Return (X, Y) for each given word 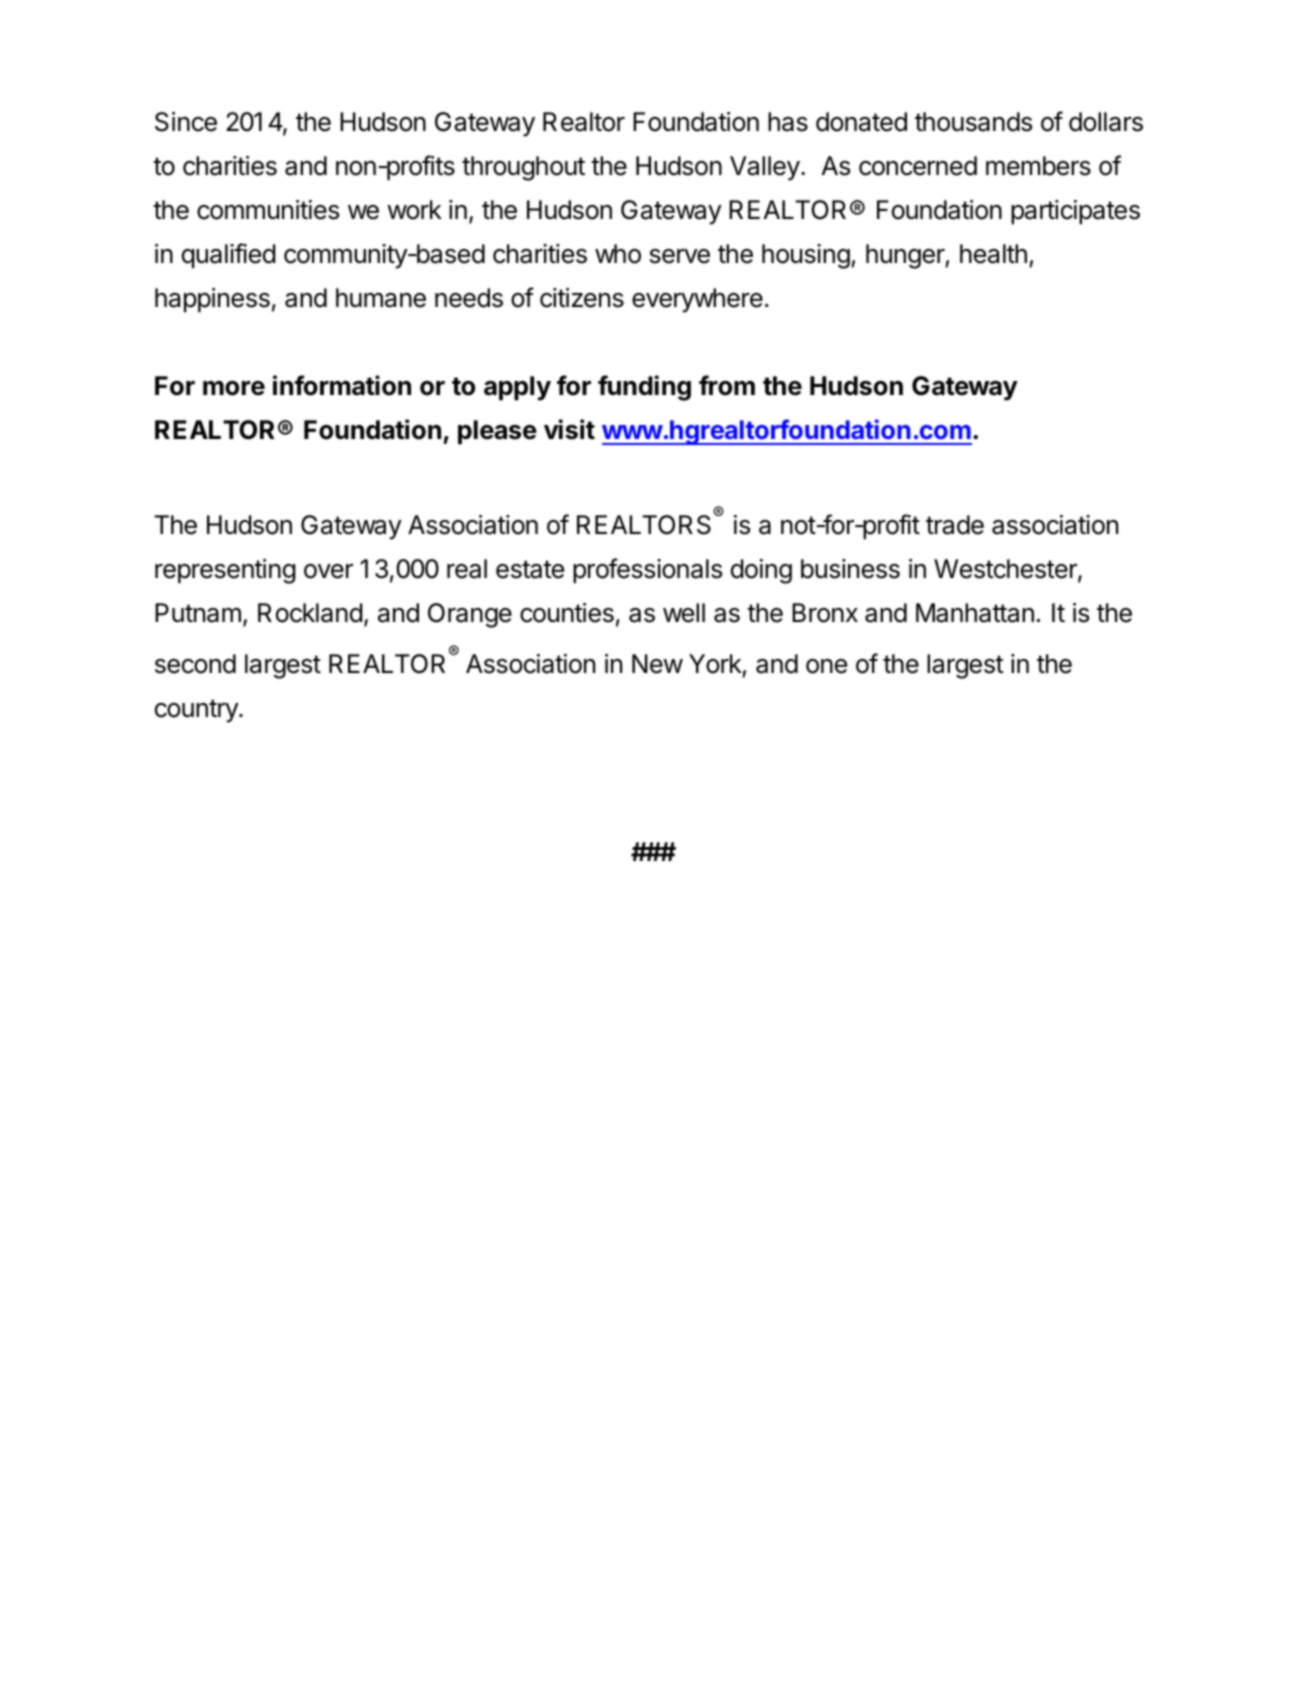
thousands (973, 122)
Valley (765, 168)
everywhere (697, 300)
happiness (212, 300)
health (993, 254)
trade (955, 525)
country (197, 711)
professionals (647, 571)
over (328, 571)
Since (186, 122)
